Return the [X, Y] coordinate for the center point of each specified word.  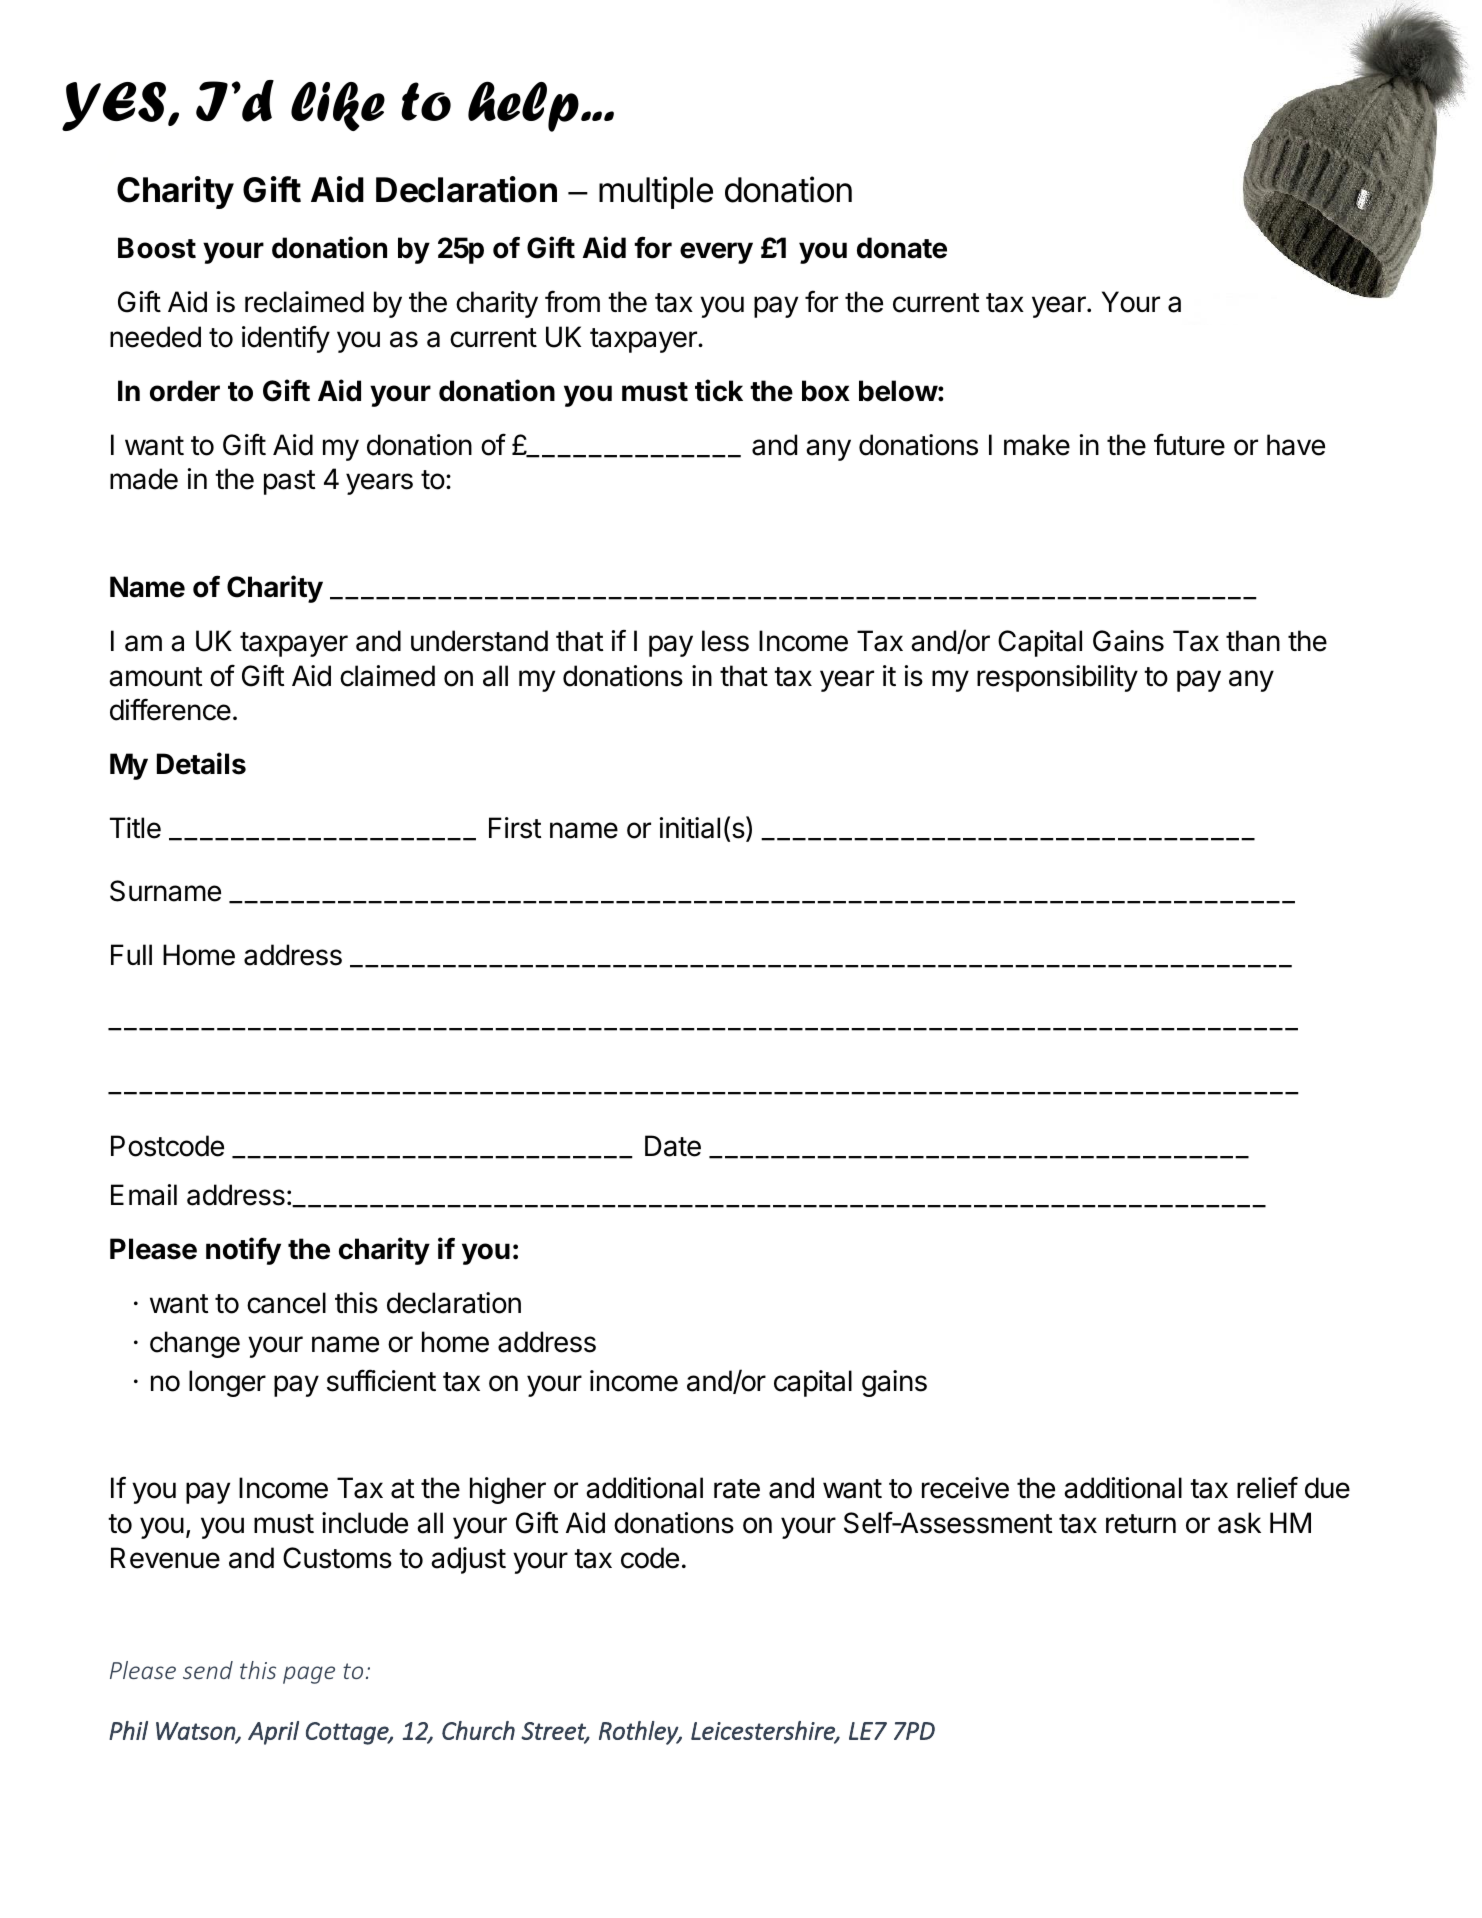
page [309, 1675]
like [338, 106]
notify [243, 1251]
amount [155, 677]
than [1253, 641]
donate [902, 248]
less [725, 641]
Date [673, 1146]
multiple [656, 192]
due [1327, 1488]
